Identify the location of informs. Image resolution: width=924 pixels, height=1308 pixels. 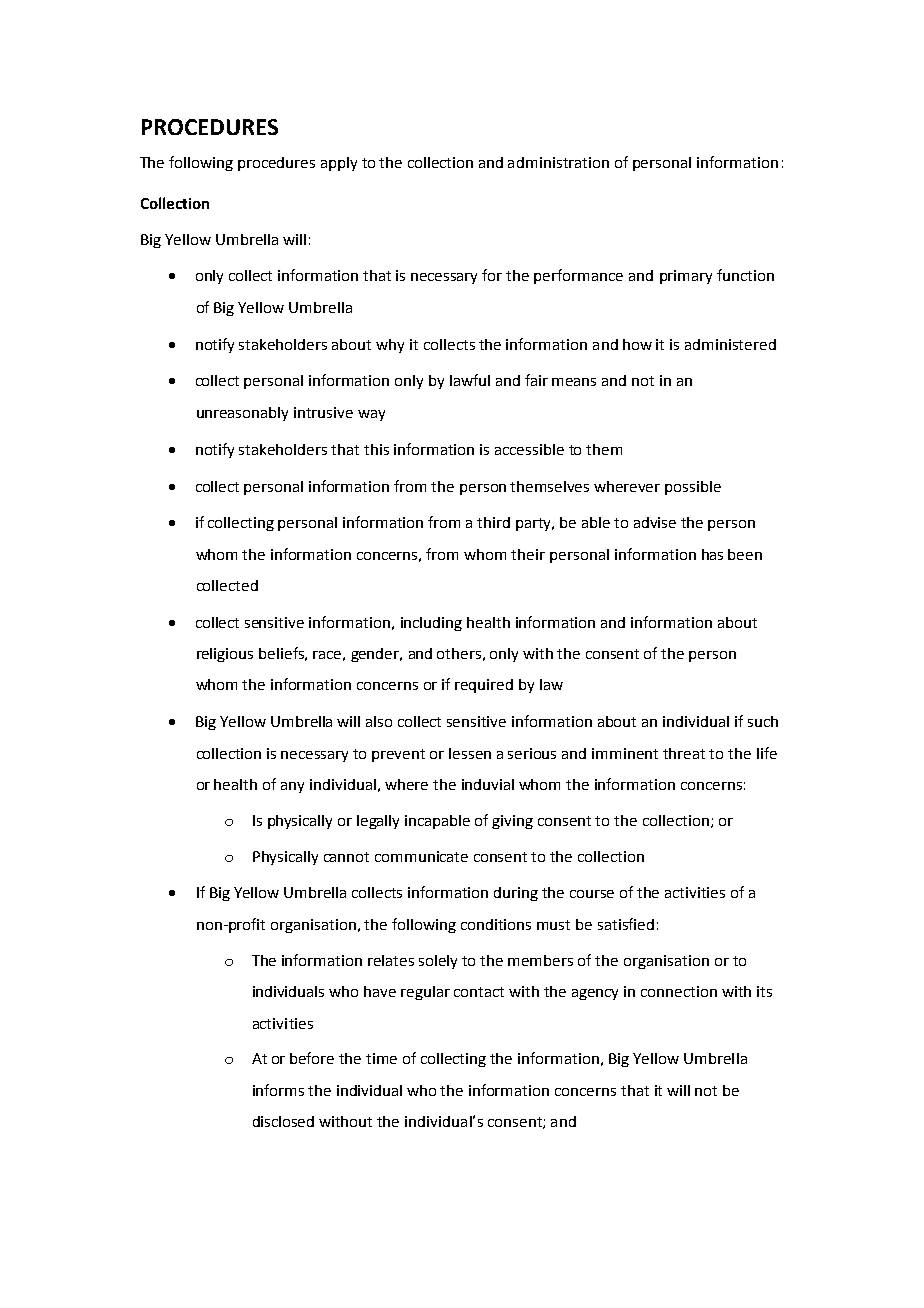
(278, 1090).
